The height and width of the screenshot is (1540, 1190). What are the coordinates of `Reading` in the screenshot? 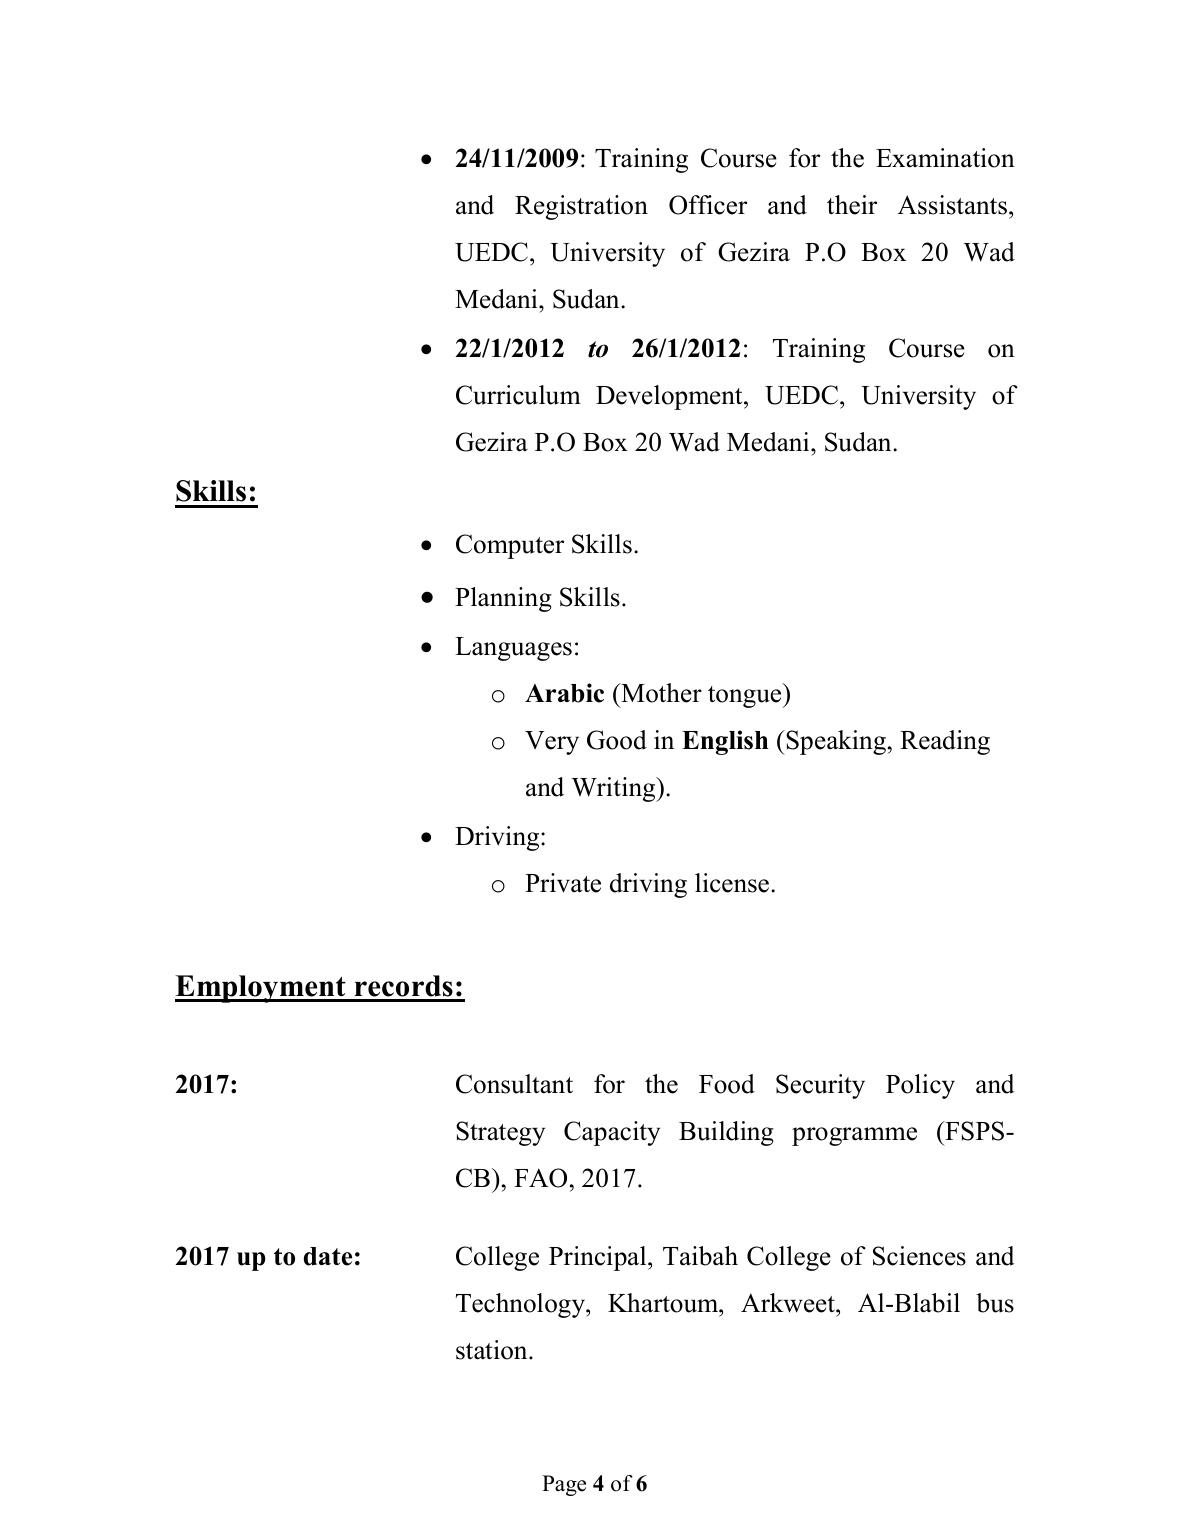 It's located at (945, 742).
